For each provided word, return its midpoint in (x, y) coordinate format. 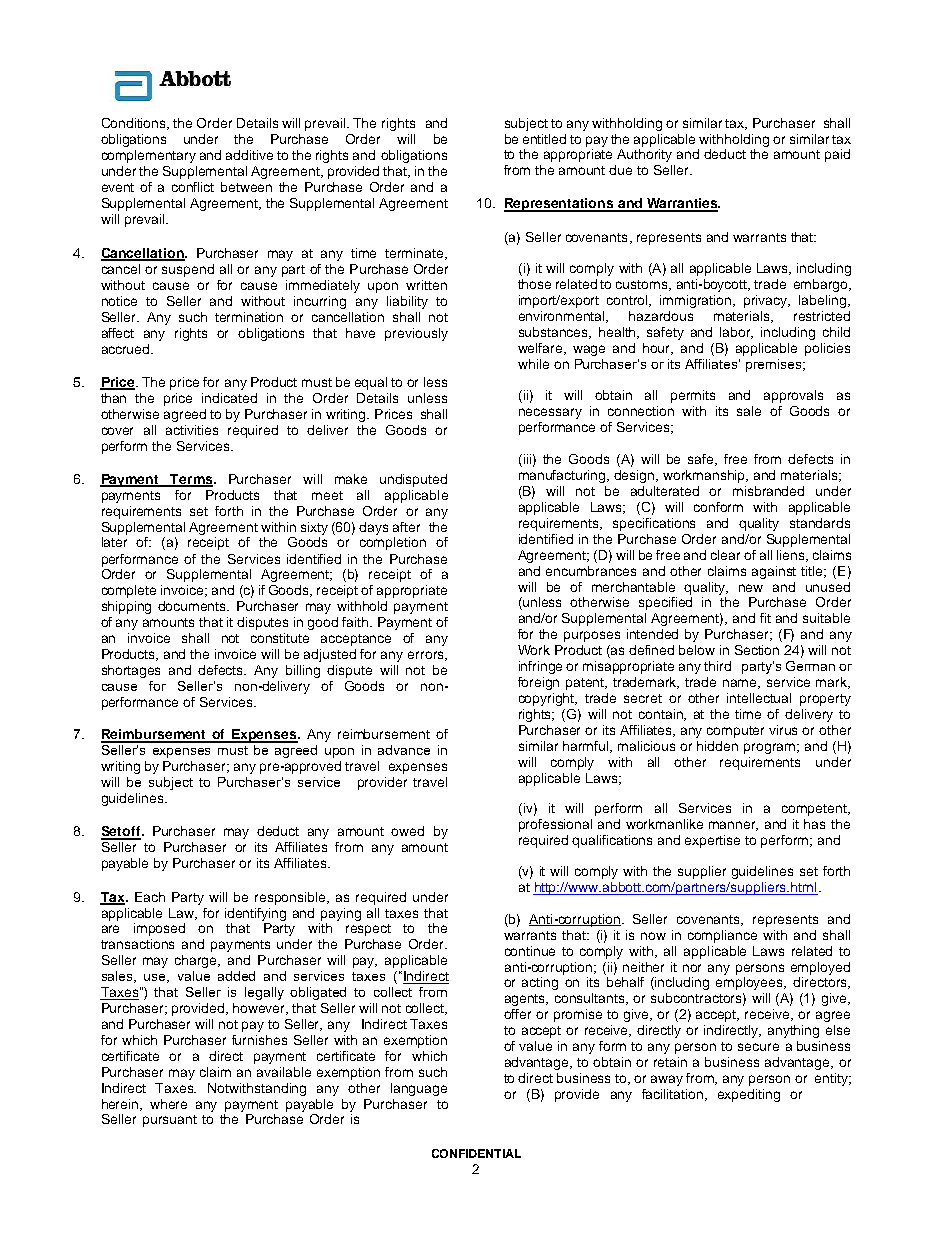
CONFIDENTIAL (476, 1153)
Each (150, 897)
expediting (749, 1095)
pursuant (170, 1121)
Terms (191, 480)
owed (407, 831)
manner (733, 826)
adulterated (665, 491)
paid (837, 155)
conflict (193, 187)
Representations (560, 205)
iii (526, 460)
